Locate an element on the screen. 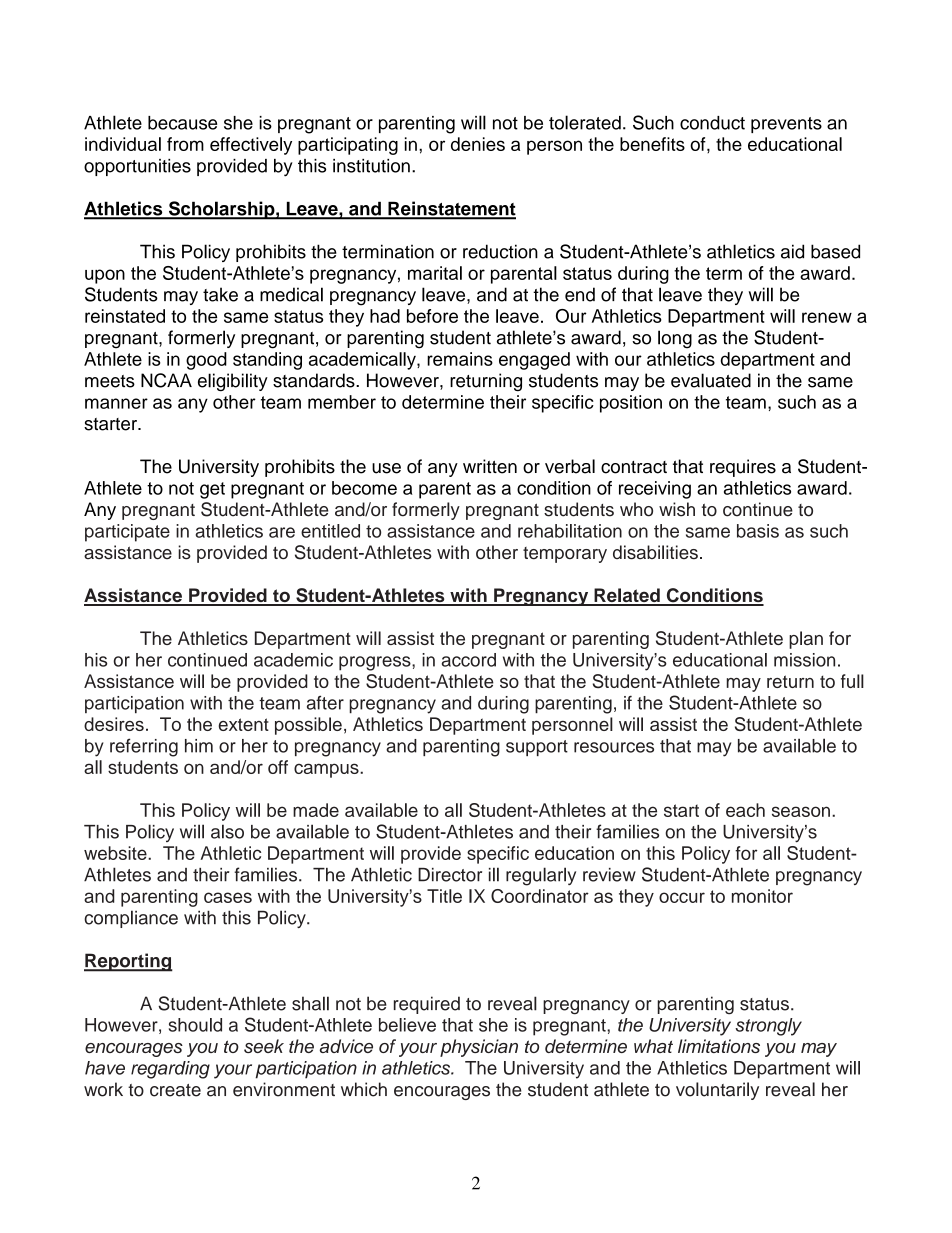 This screenshot has height=1233, width=952. Director is located at coordinates (450, 875).
